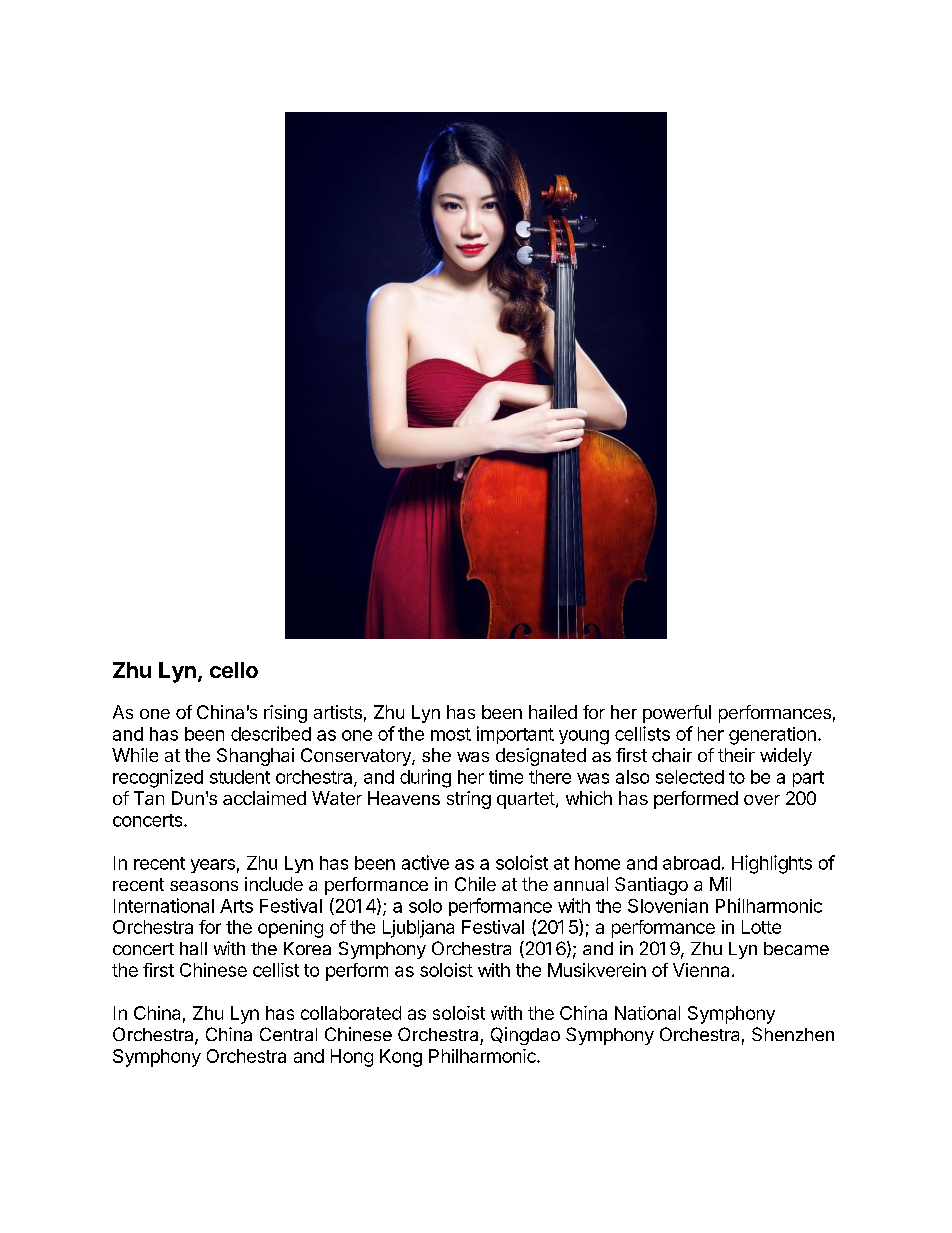  What do you see at coordinates (213, 866) in the document?
I see `years` at bounding box center [213, 866].
